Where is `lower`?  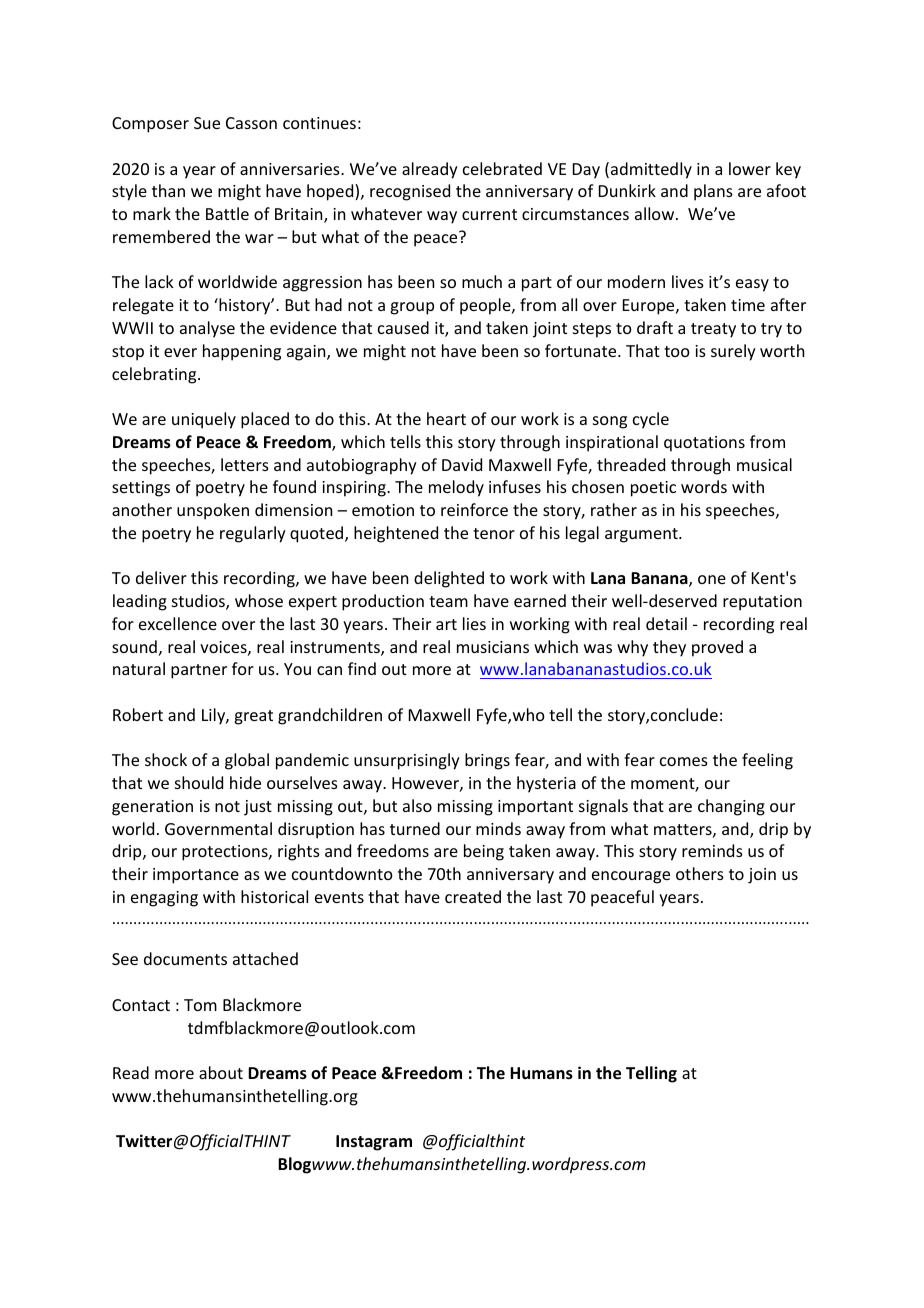
lower is located at coordinates (750, 168).
